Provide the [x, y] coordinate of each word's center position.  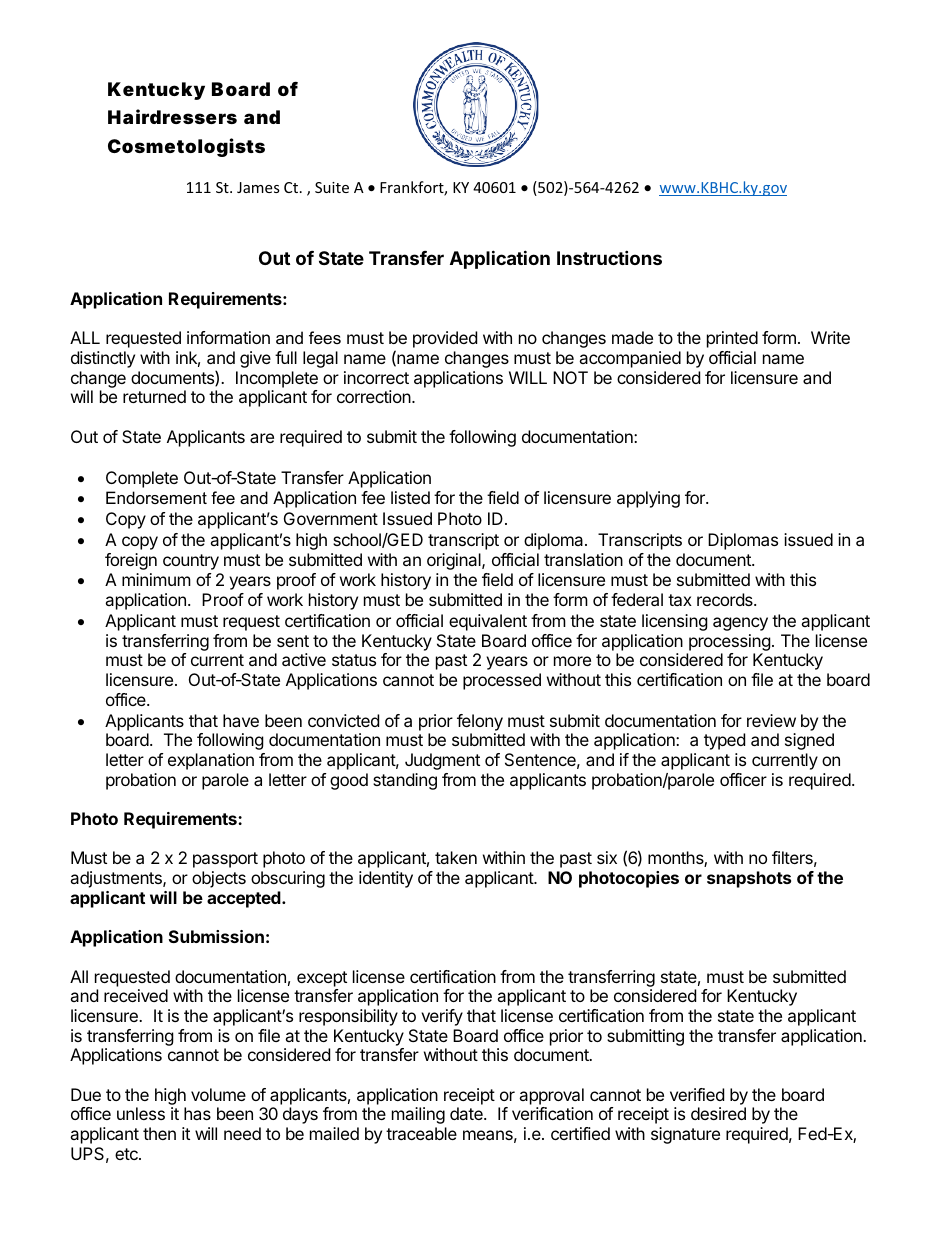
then [159, 1133]
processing [730, 642]
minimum [156, 579]
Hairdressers [172, 116]
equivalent [488, 622]
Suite [332, 187]
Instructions [609, 257]
